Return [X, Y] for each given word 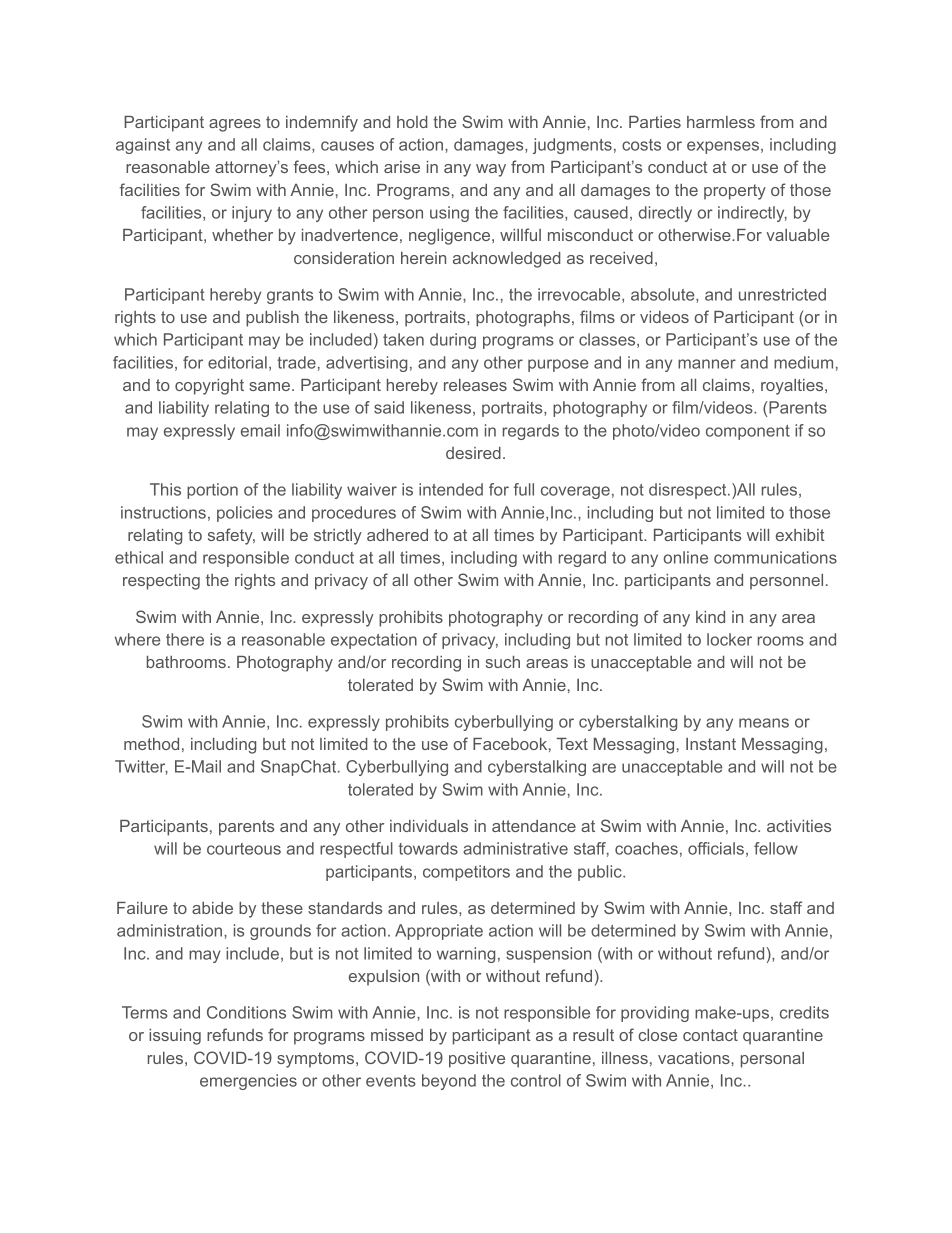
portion [212, 491]
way [491, 170]
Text [572, 744]
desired [473, 453]
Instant [711, 744]
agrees [235, 125]
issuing [175, 1037]
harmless [721, 122]
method [151, 744]
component [748, 432]
